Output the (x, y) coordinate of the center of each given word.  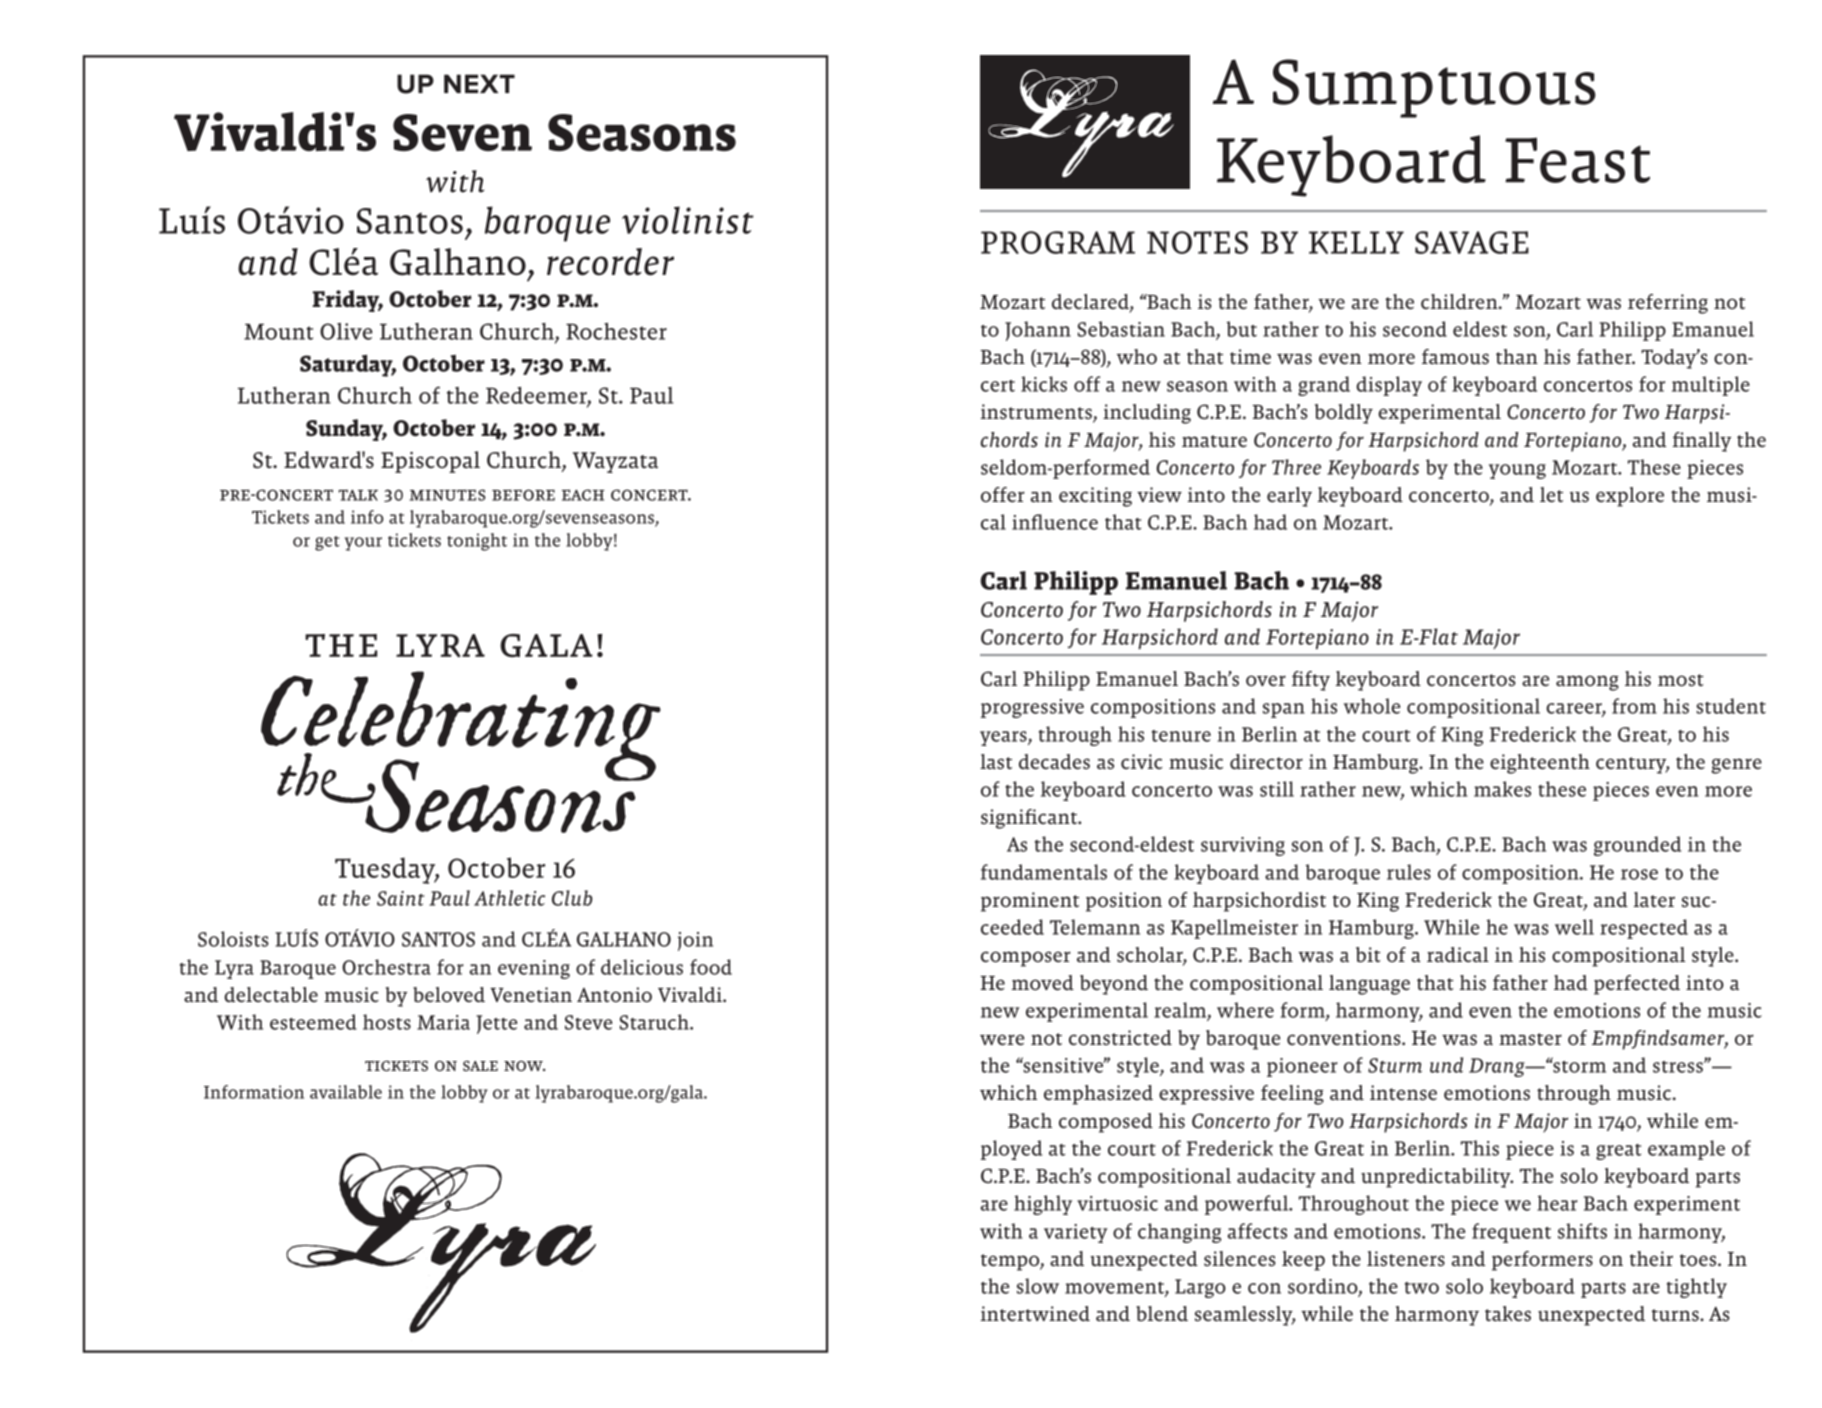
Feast (1577, 160)
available (346, 1092)
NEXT (479, 83)
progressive (1032, 708)
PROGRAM (1058, 242)
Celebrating (461, 727)
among (1587, 683)
